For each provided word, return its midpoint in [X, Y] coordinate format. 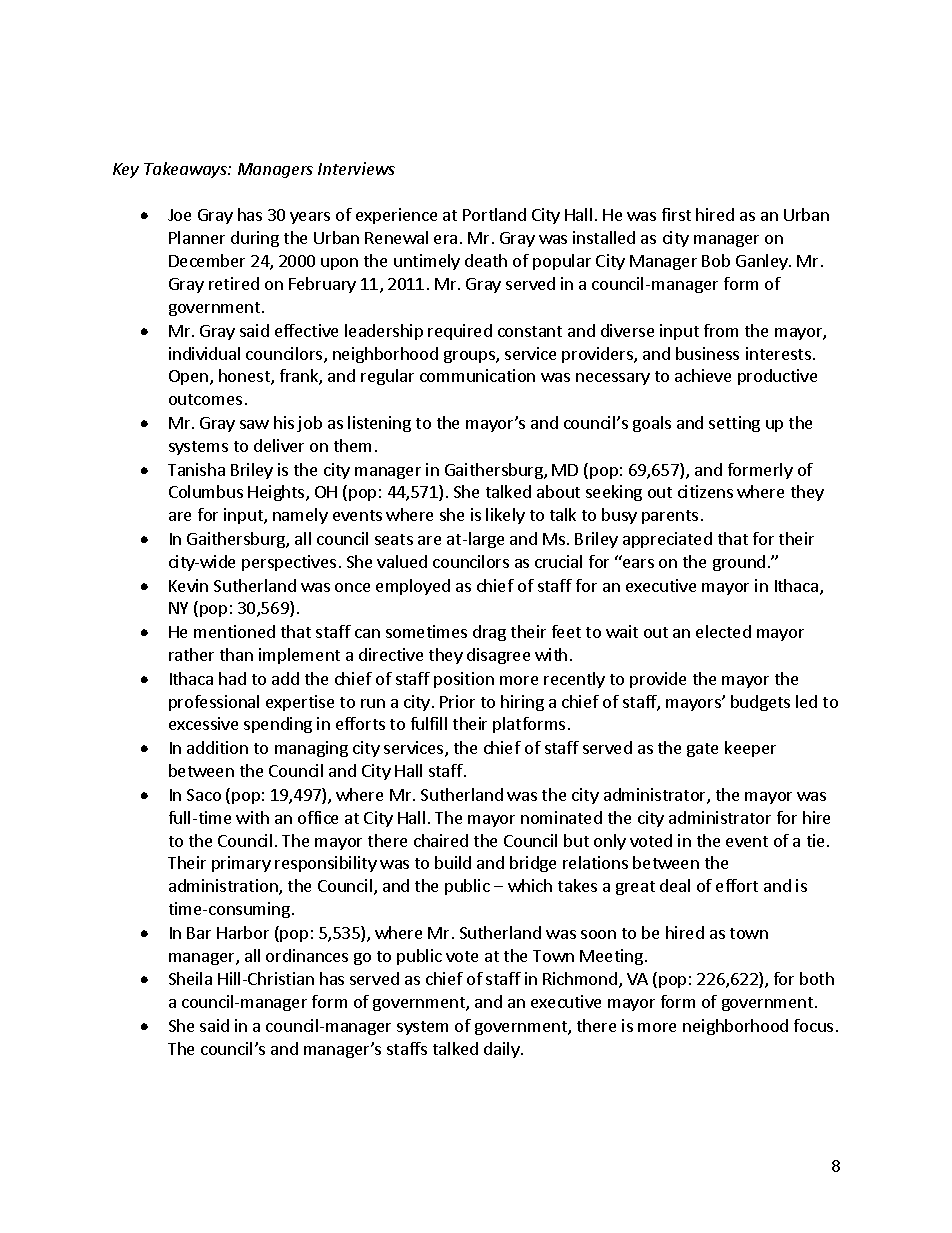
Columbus [206, 491]
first [676, 214]
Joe [179, 215]
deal [675, 885]
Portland [494, 214]
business [707, 353]
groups [470, 357]
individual [204, 353]
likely [505, 516]
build [453, 862]
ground [739, 563]
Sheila [190, 978]
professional [214, 703]
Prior [457, 701]
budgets [760, 703]
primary [241, 864]
